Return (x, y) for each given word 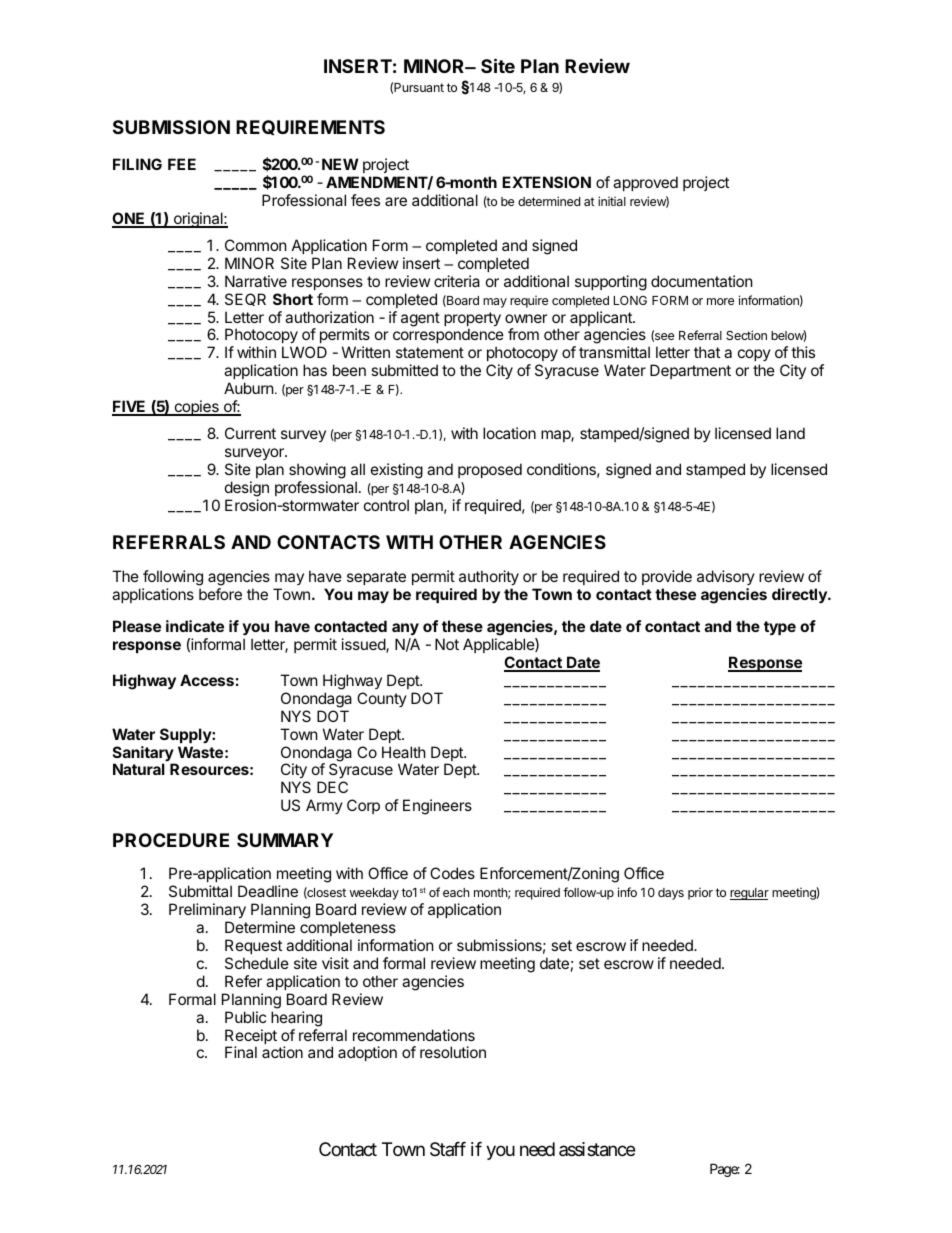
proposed (490, 470)
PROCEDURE (171, 840)
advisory (726, 577)
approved (645, 183)
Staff (448, 1149)
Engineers (437, 807)
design (247, 489)
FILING (137, 164)
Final (241, 1052)
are (396, 201)
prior (700, 894)
